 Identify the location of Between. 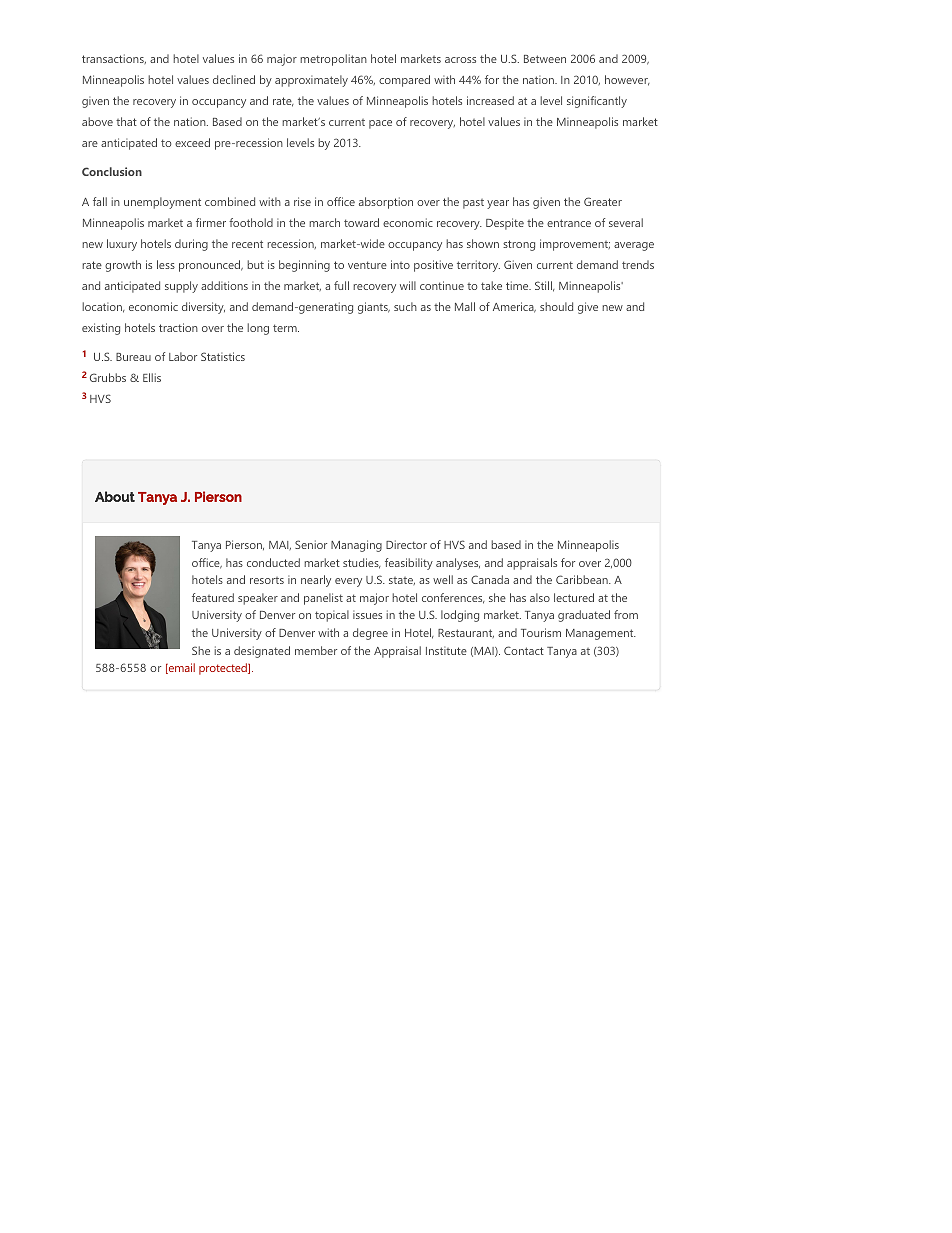
(545, 59).
